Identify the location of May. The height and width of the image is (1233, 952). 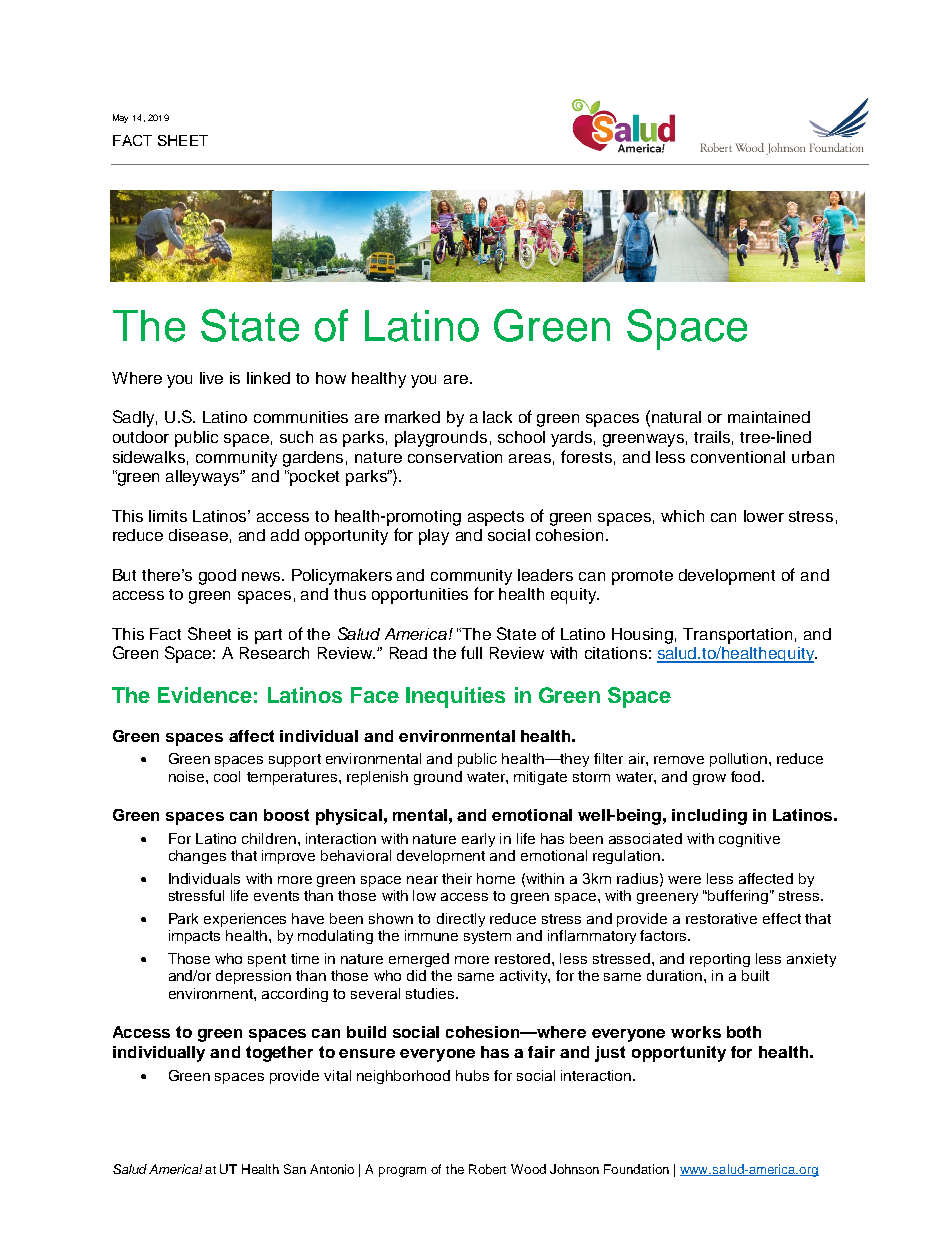
(120, 118).
